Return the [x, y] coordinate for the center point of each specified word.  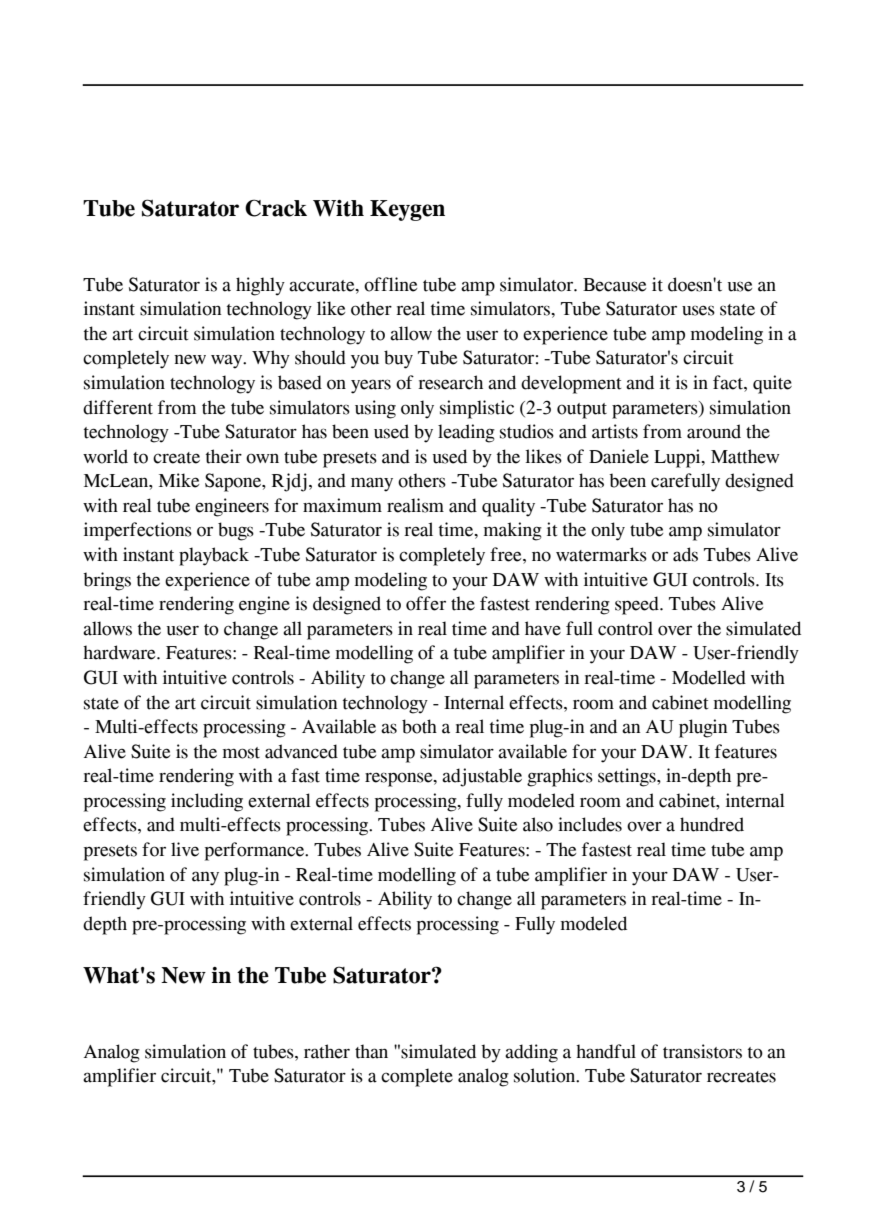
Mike [179, 480]
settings [628, 777]
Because [614, 285]
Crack [276, 208]
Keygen [407, 210]
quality [508, 507]
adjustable [482, 777]
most [241, 753]
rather [327, 1051]
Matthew [745, 456]
